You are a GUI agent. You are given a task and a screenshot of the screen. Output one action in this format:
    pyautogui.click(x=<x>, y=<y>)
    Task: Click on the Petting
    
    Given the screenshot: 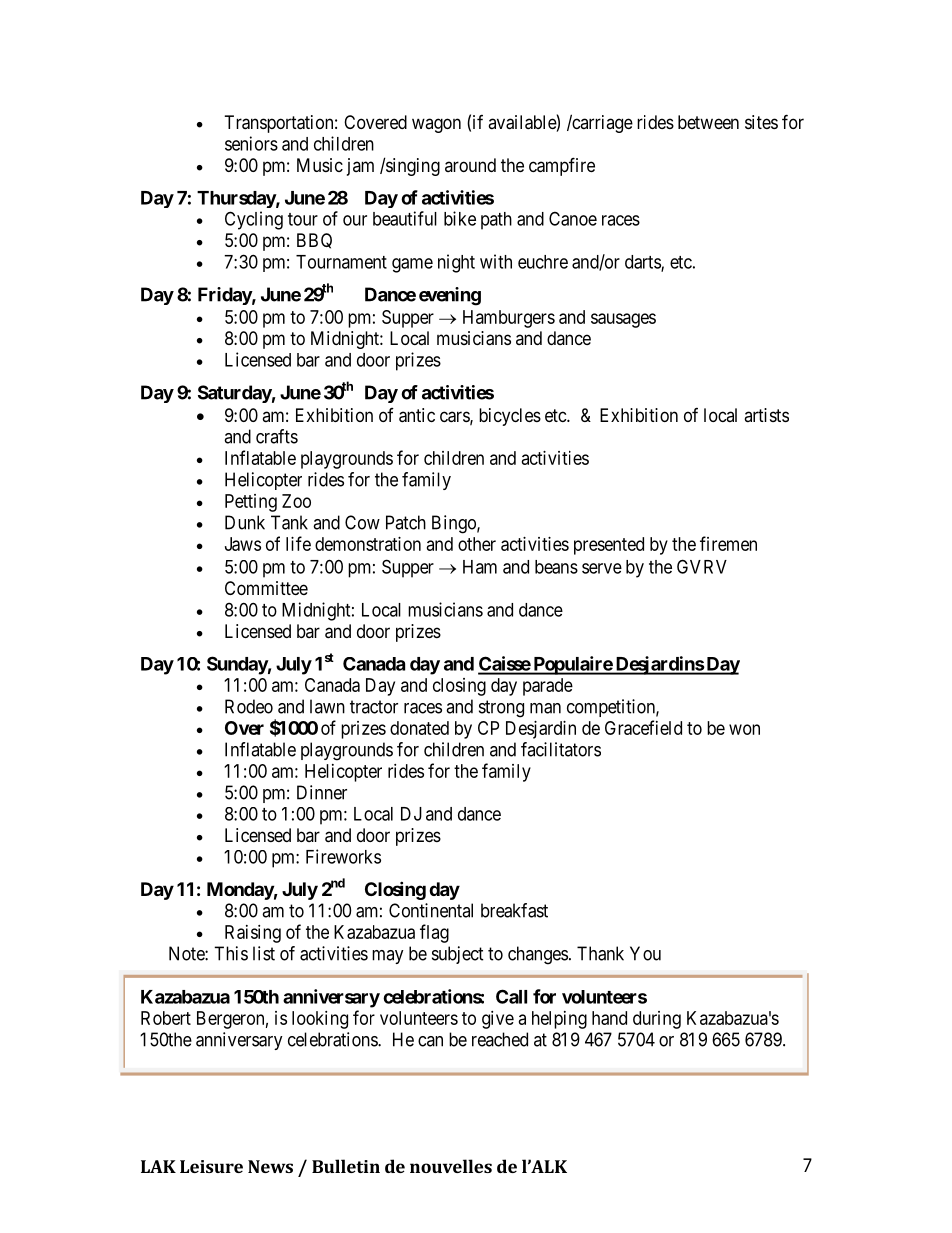 What is the action you would take?
    pyautogui.click(x=251, y=503)
